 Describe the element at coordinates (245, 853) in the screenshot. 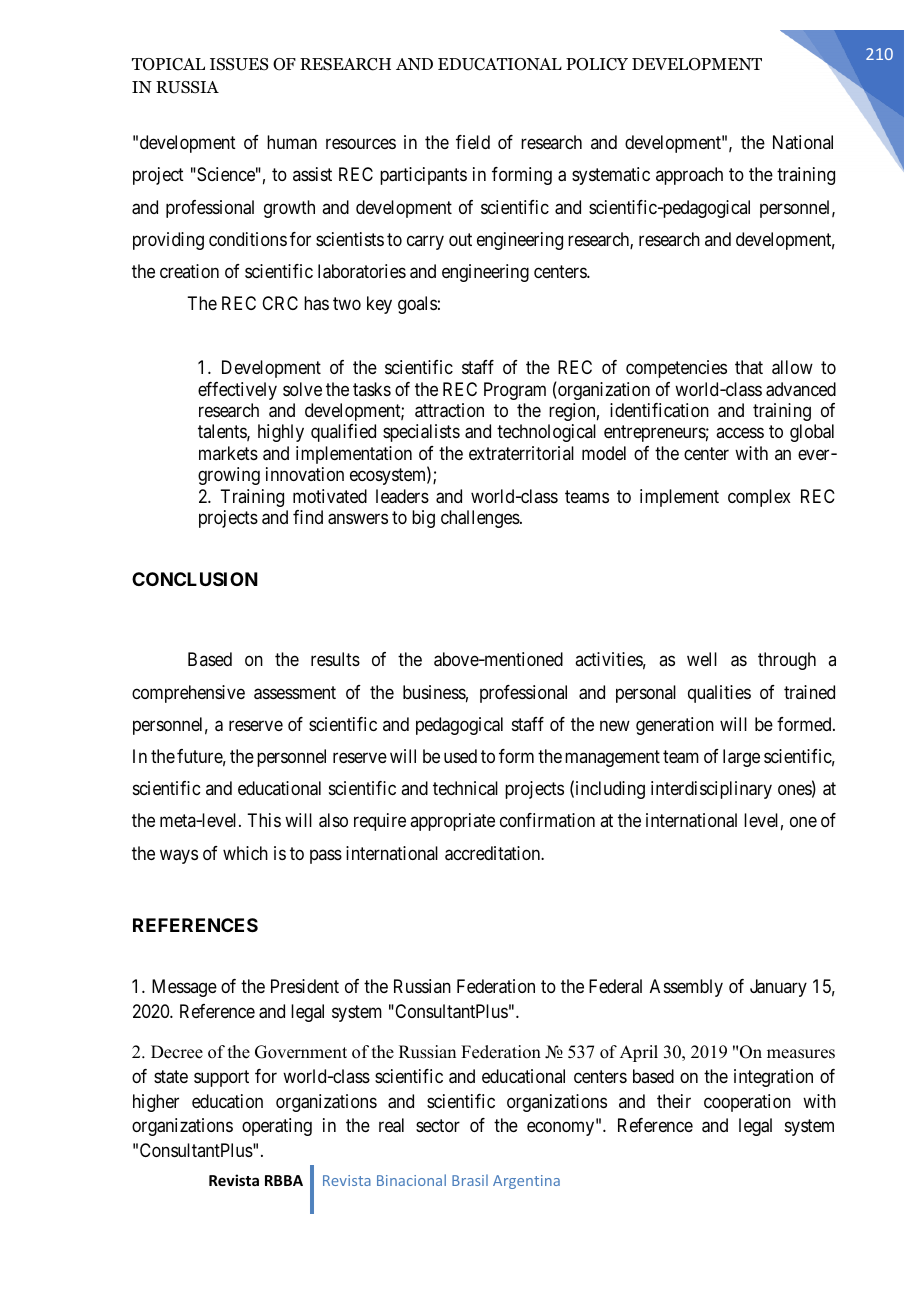

I see `which` at that location.
